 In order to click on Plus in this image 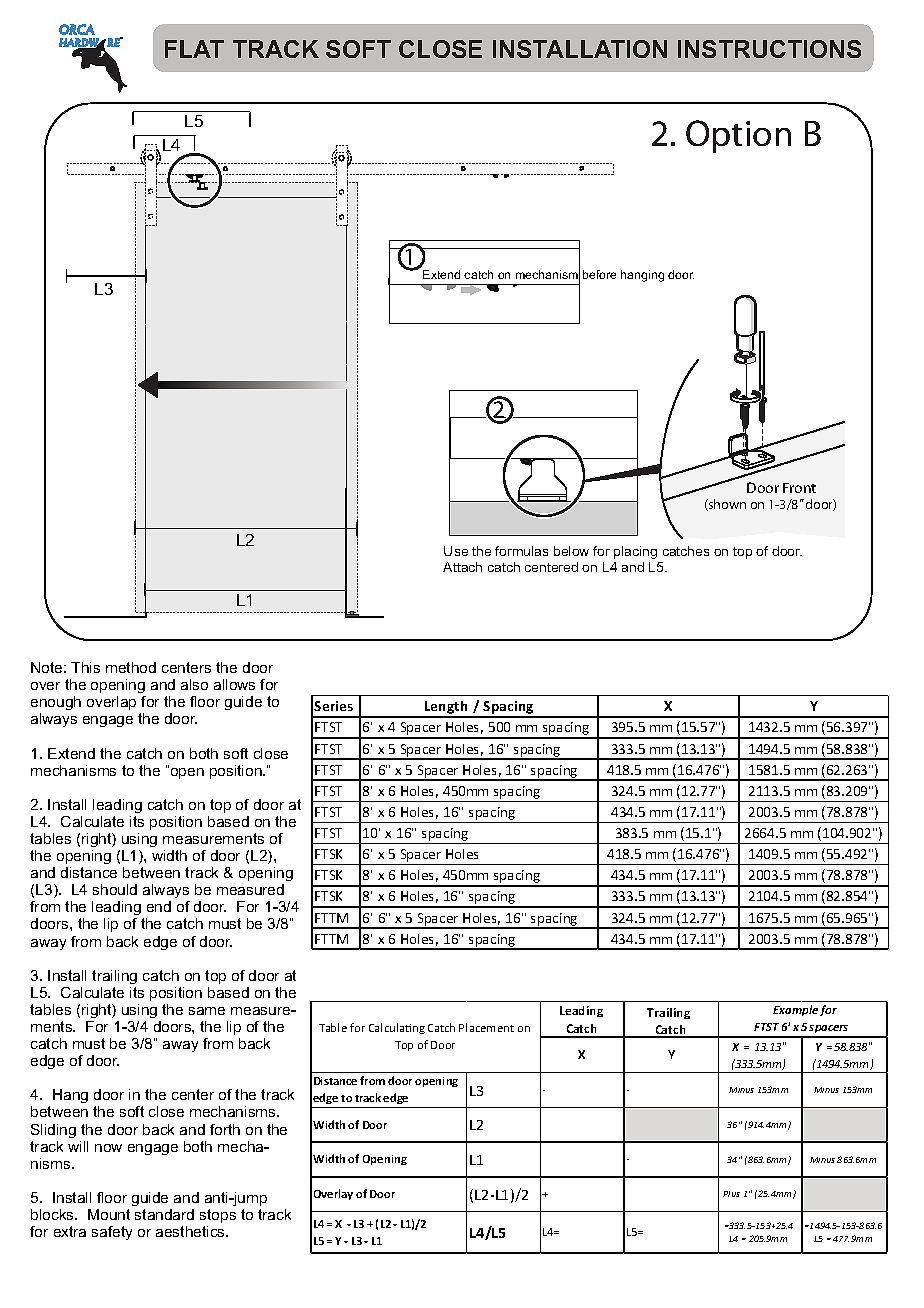, I will do `click(731, 1194)`.
